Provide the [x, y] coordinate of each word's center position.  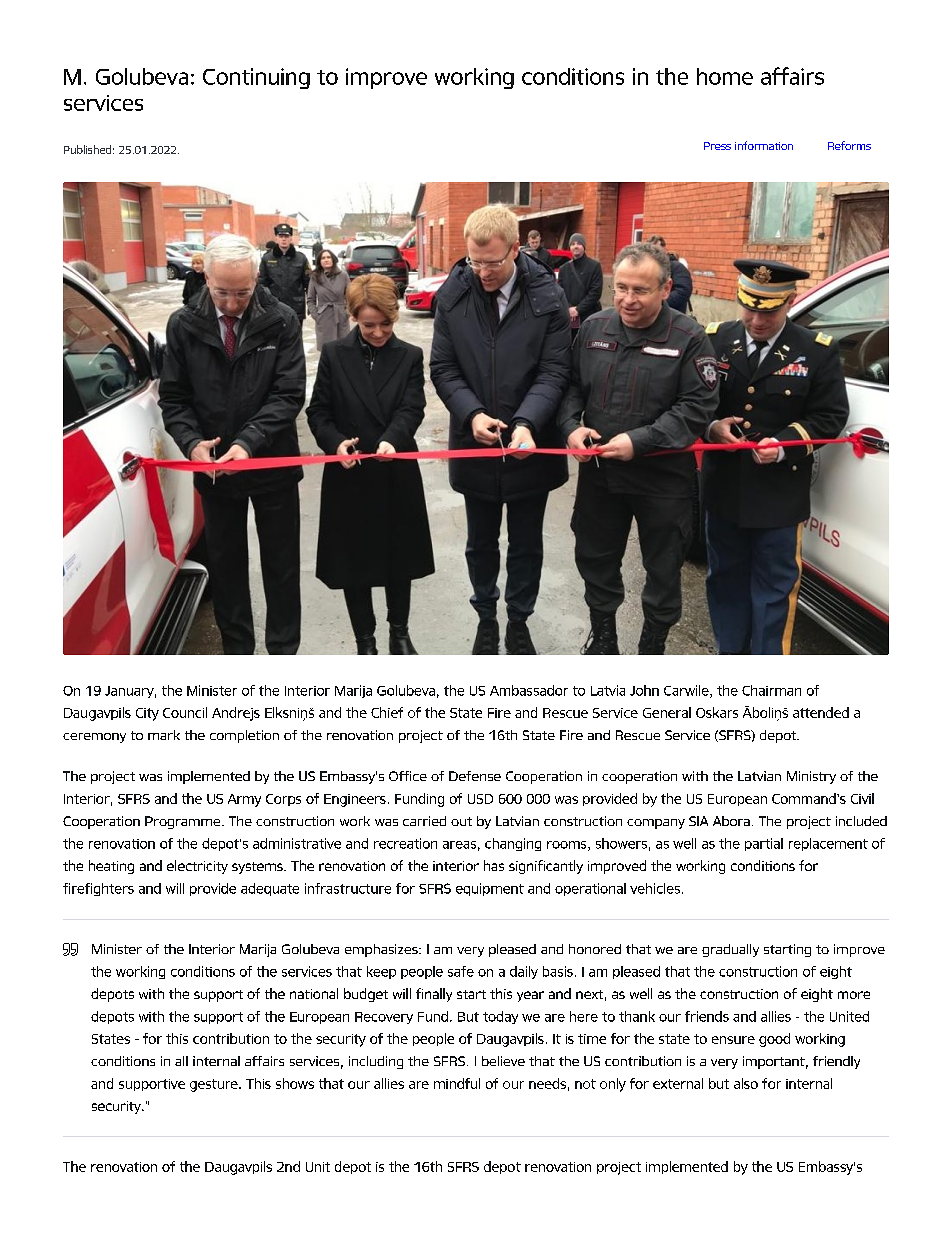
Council [185, 712]
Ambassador [529, 690]
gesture [215, 1085]
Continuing [256, 78]
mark [164, 735]
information [764, 145]
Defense [475, 776]
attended [821, 712]
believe [503, 1061]
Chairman [771, 690]
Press [717, 146]
